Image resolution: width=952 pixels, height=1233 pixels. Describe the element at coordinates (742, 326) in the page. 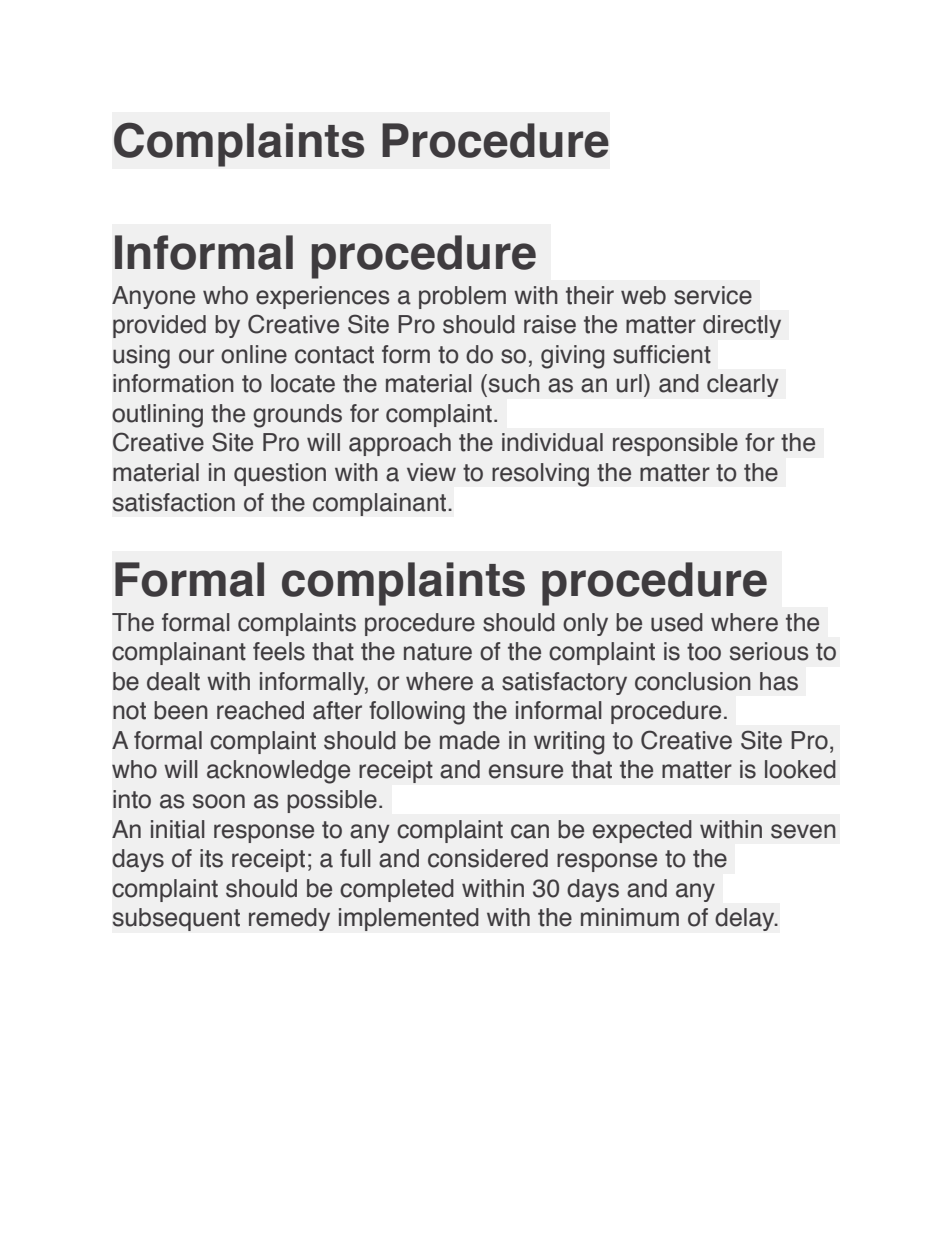

I see `directly` at that location.
